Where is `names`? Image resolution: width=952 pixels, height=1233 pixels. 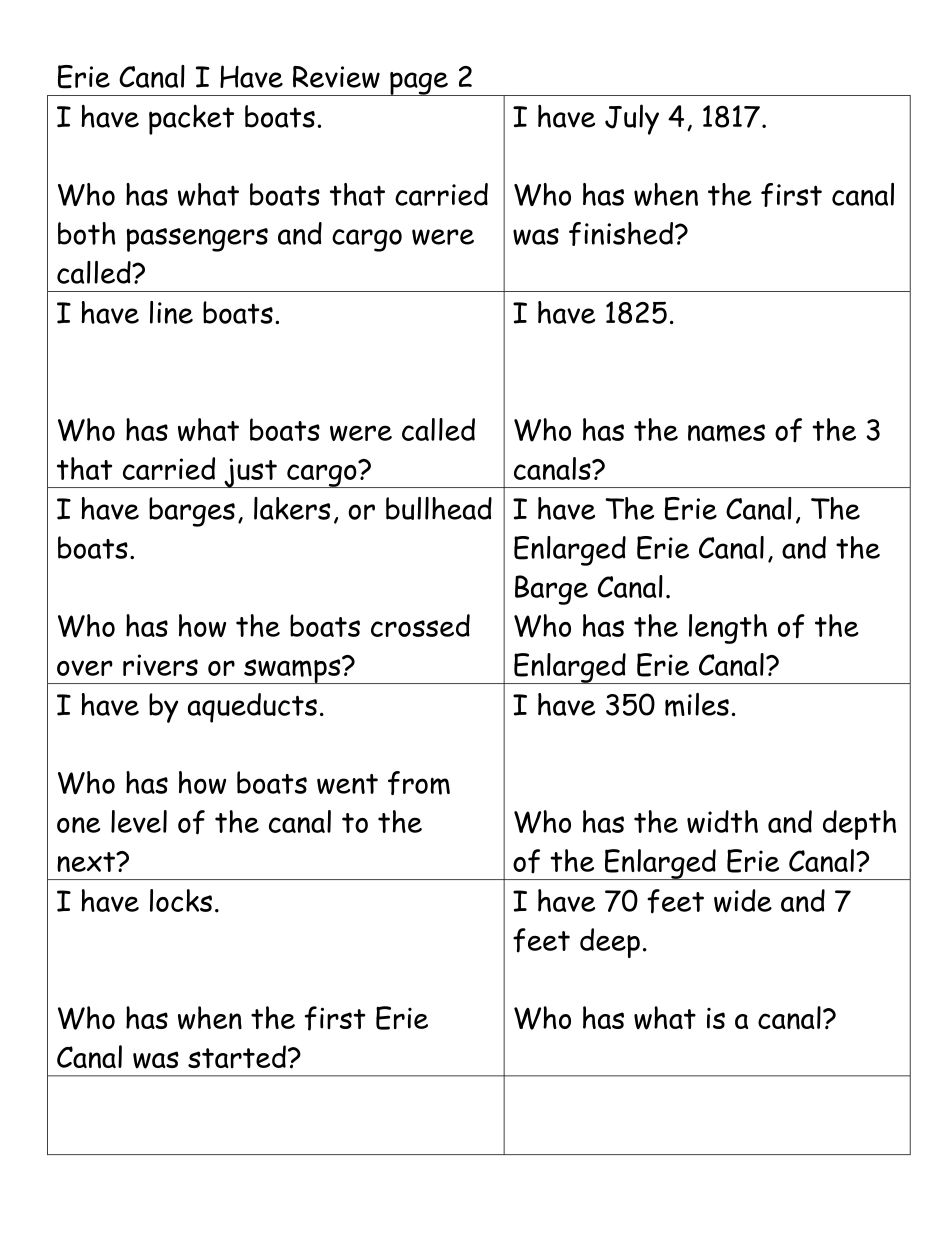
names is located at coordinates (726, 433).
